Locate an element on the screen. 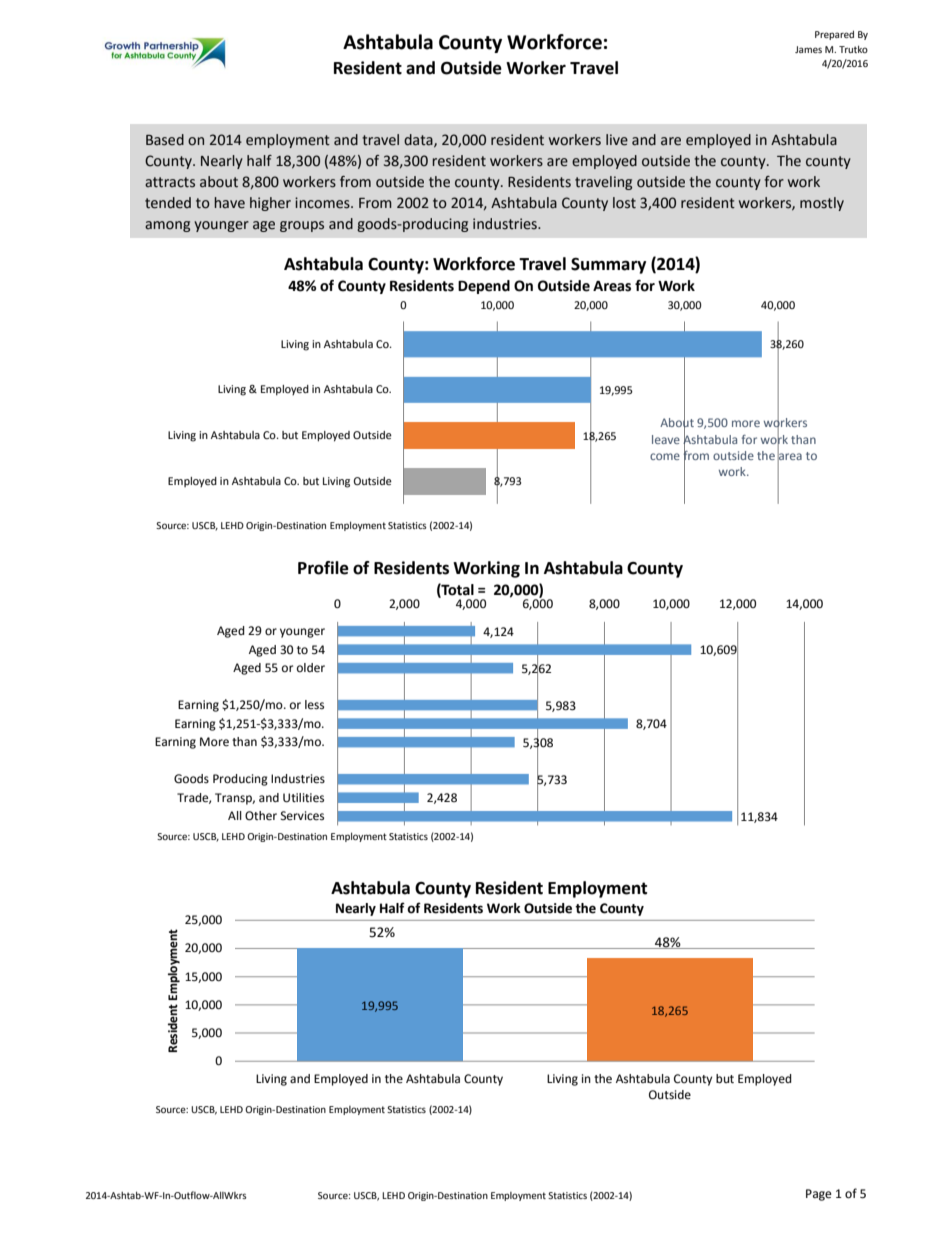 This screenshot has width=952, height=1233. leave is located at coordinates (666, 439).
